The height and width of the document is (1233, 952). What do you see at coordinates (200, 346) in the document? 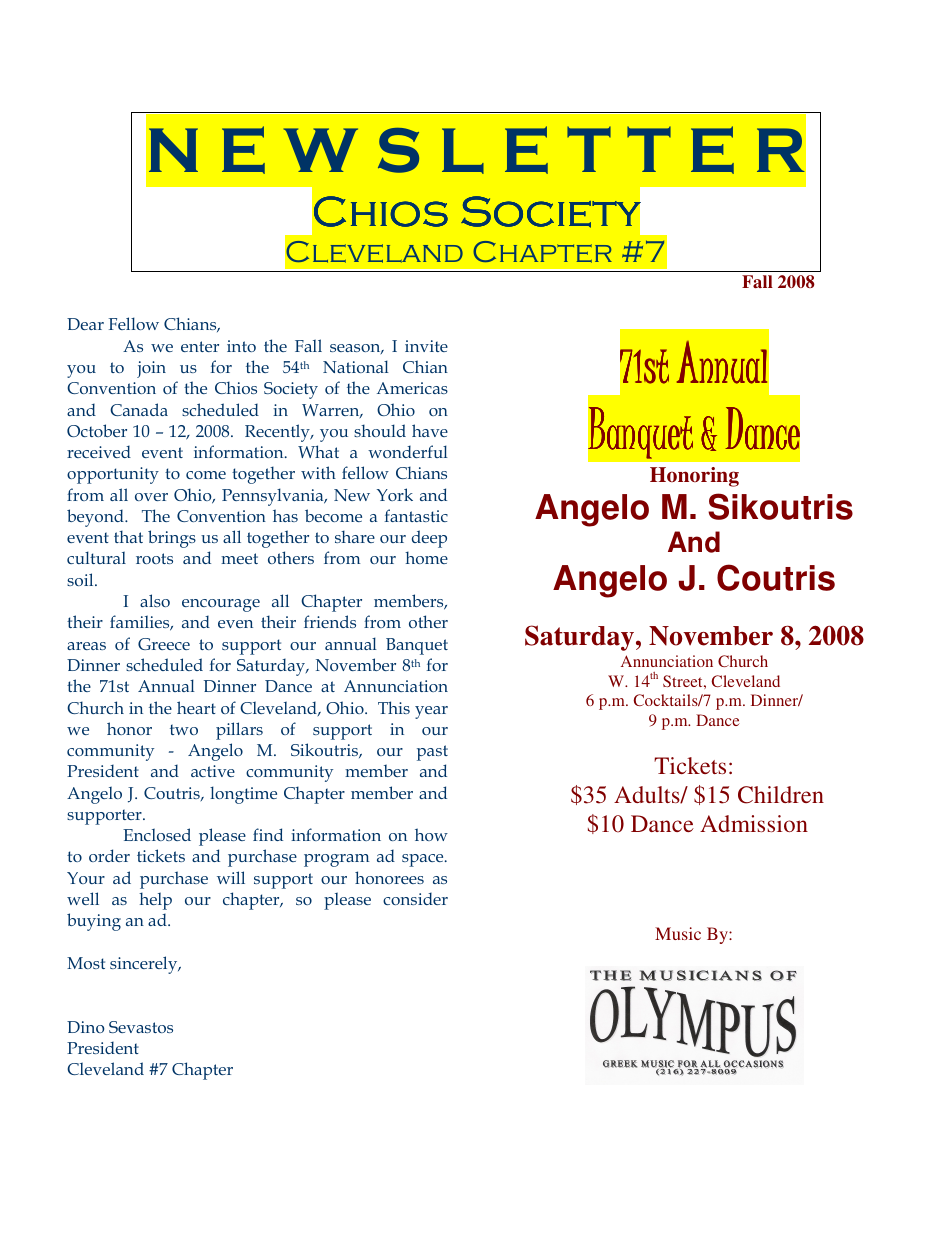
I see `enter` at bounding box center [200, 346].
